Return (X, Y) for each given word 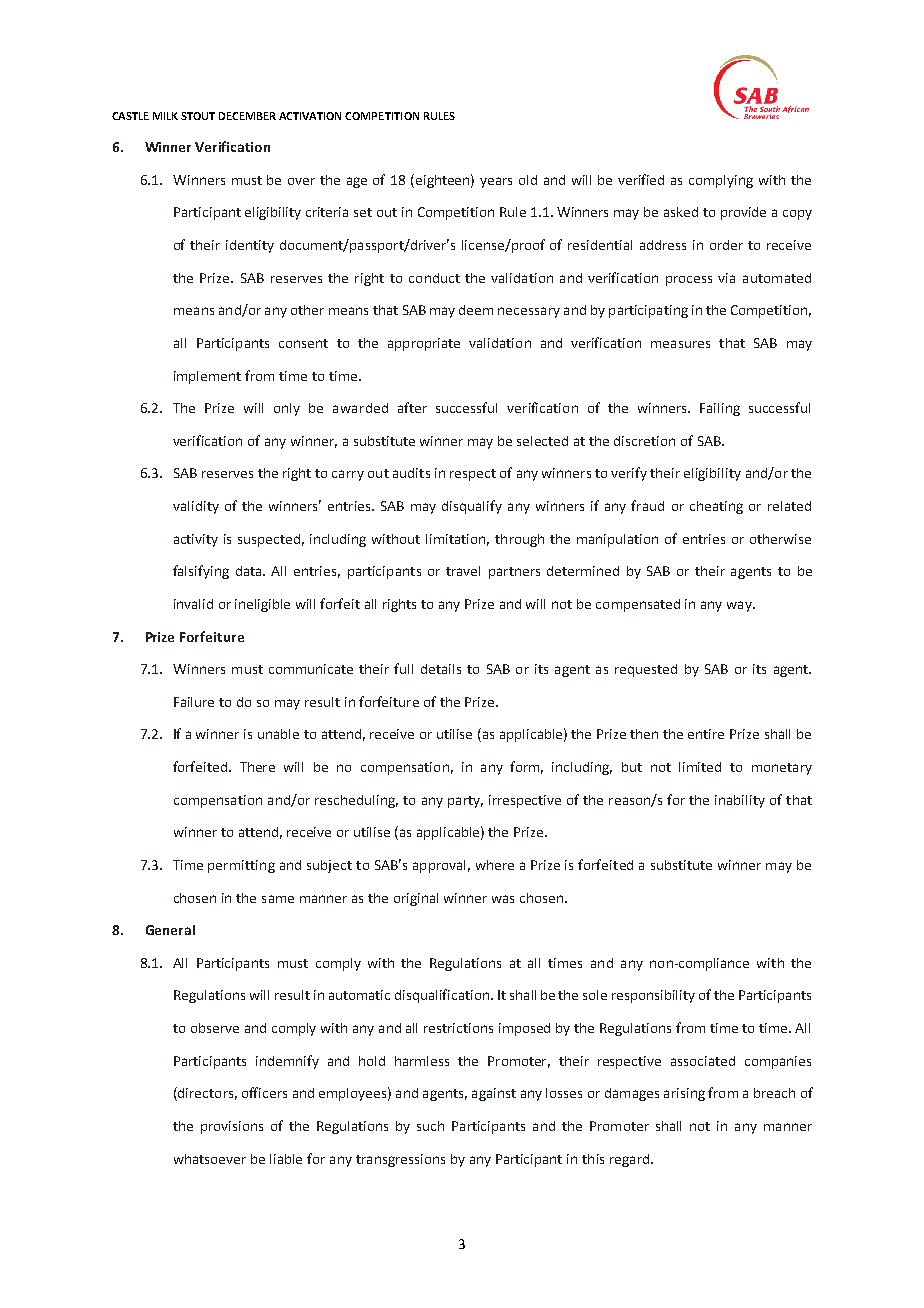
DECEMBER (247, 116)
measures (680, 344)
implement (207, 377)
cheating (716, 507)
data (250, 571)
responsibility (653, 996)
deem (476, 310)
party (465, 802)
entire (706, 734)
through (519, 540)
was (503, 899)
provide (743, 213)
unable (278, 734)
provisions (232, 1127)
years (496, 182)
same (278, 899)
